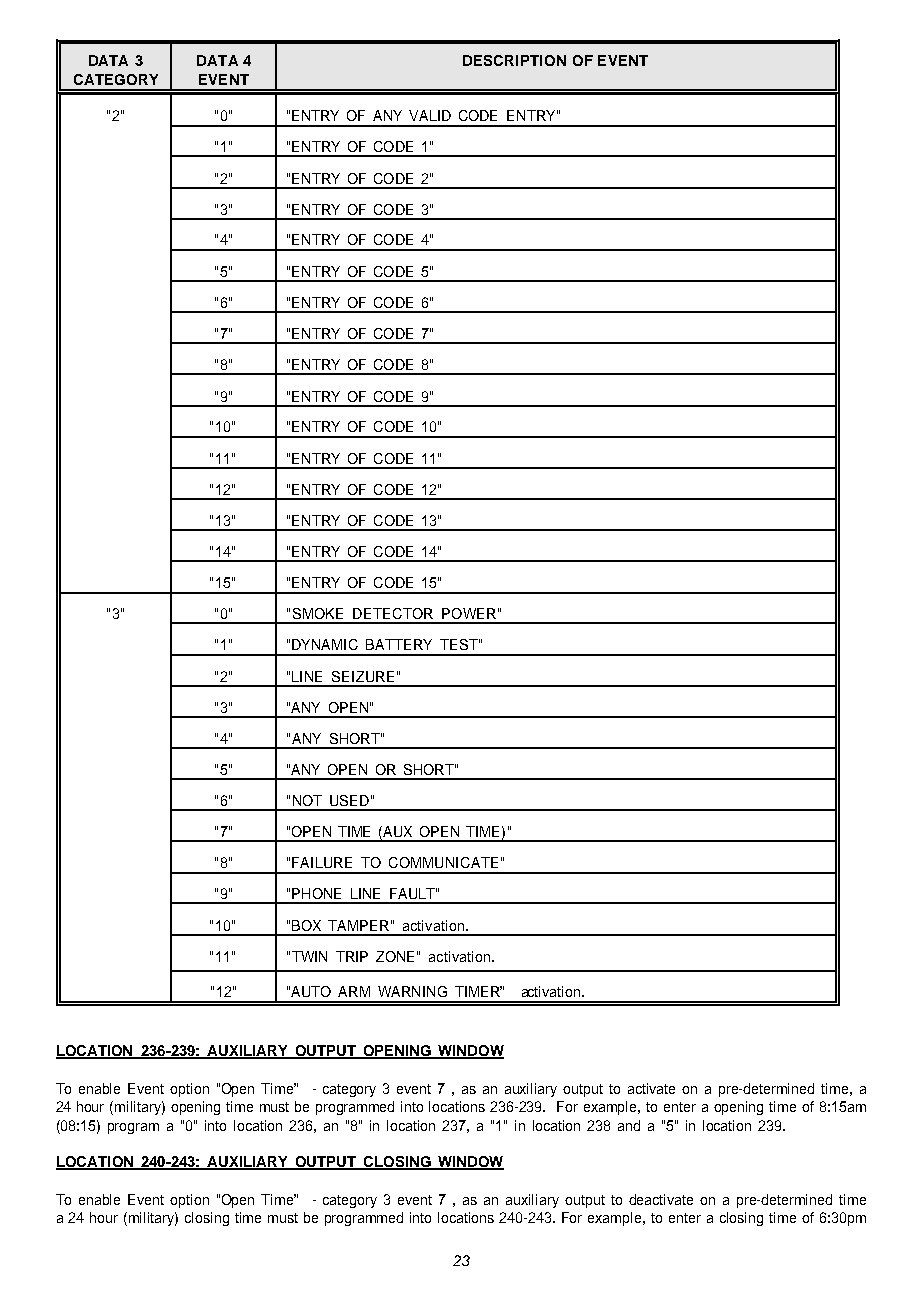 This document has width=924, height=1308. I want to click on VALID, so click(430, 115).
